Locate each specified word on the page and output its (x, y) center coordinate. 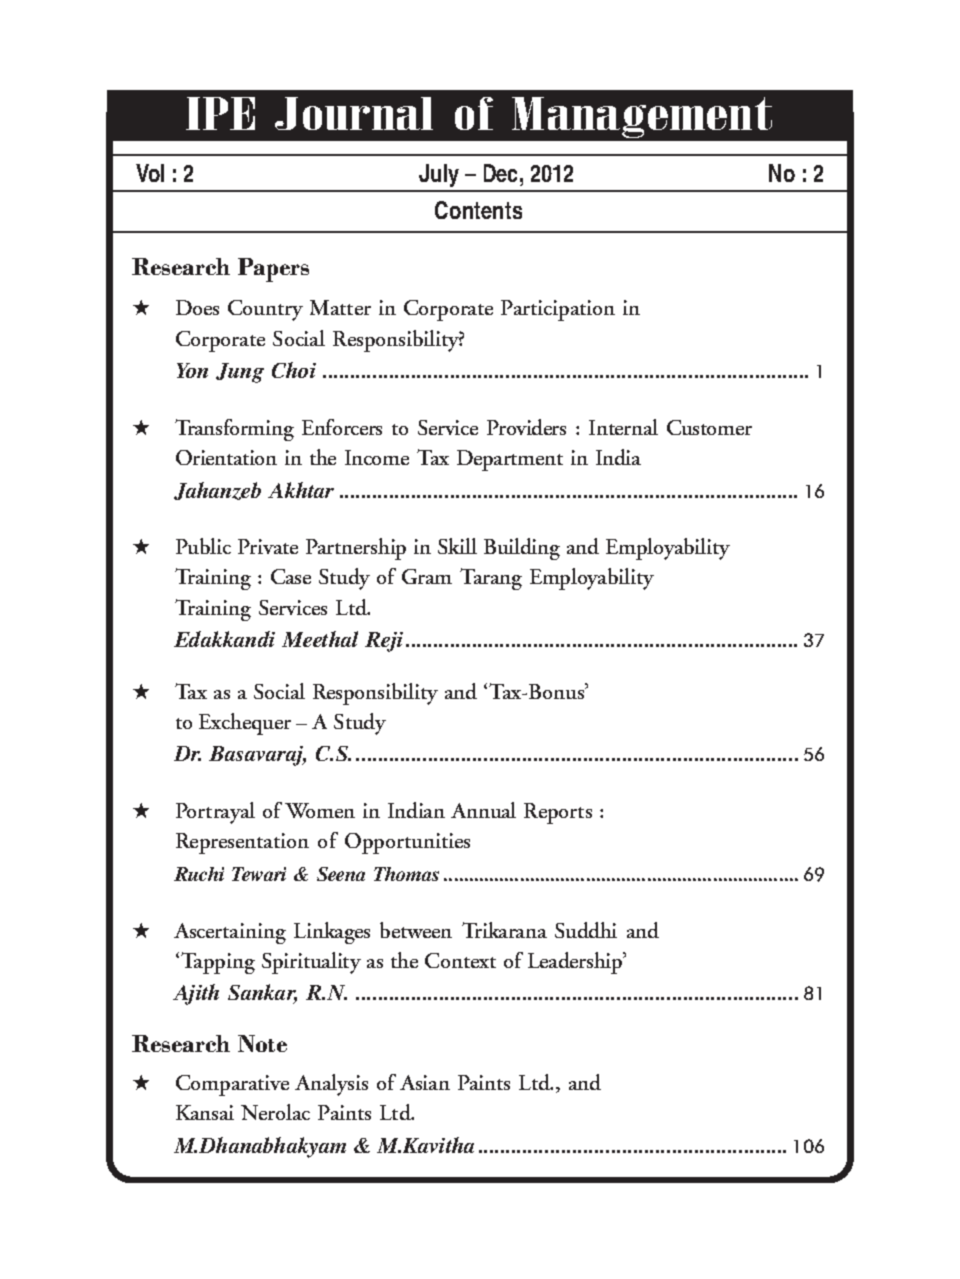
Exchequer (245, 724)
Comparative (232, 1085)
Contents (478, 210)
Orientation (226, 457)
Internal (623, 427)
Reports (558, 813)
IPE (220, 113)
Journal (354, 113)
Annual (483, 810)
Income (377, 457)
